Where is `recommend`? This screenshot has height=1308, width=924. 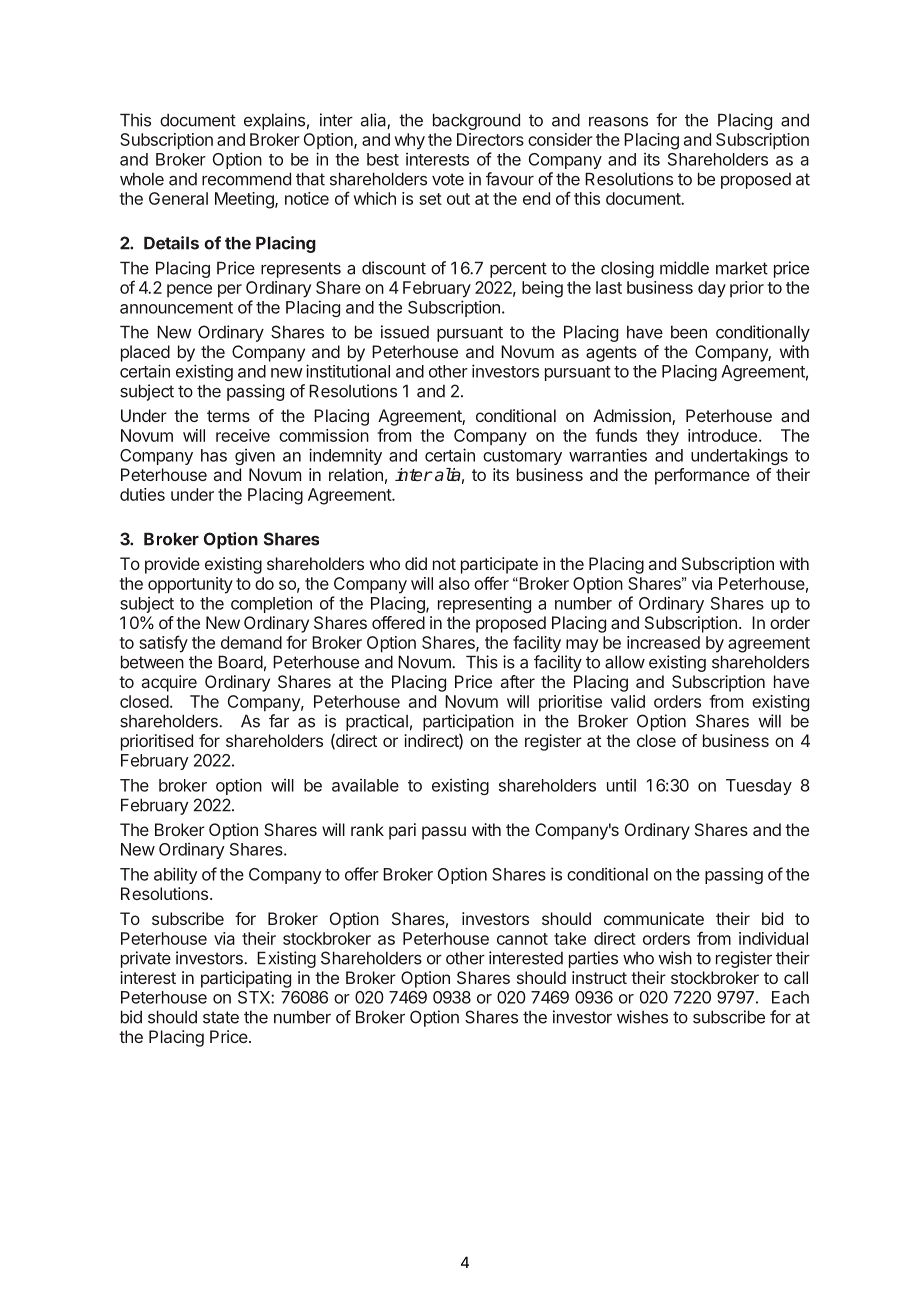 recommend is located at coordinates (246, 179).
